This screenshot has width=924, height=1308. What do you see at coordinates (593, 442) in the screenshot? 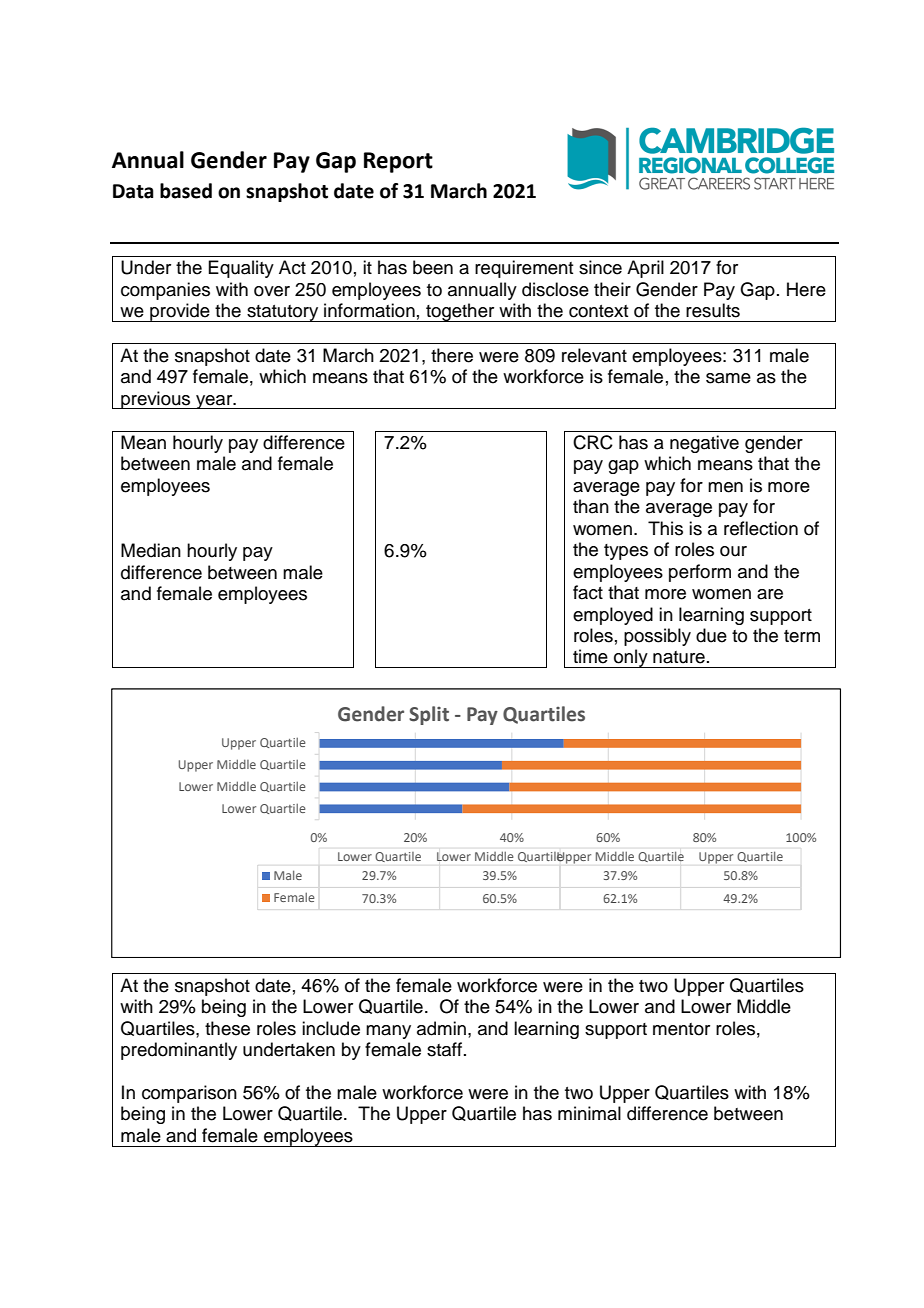
I see `CRC` at bounding box center [593, 442].
